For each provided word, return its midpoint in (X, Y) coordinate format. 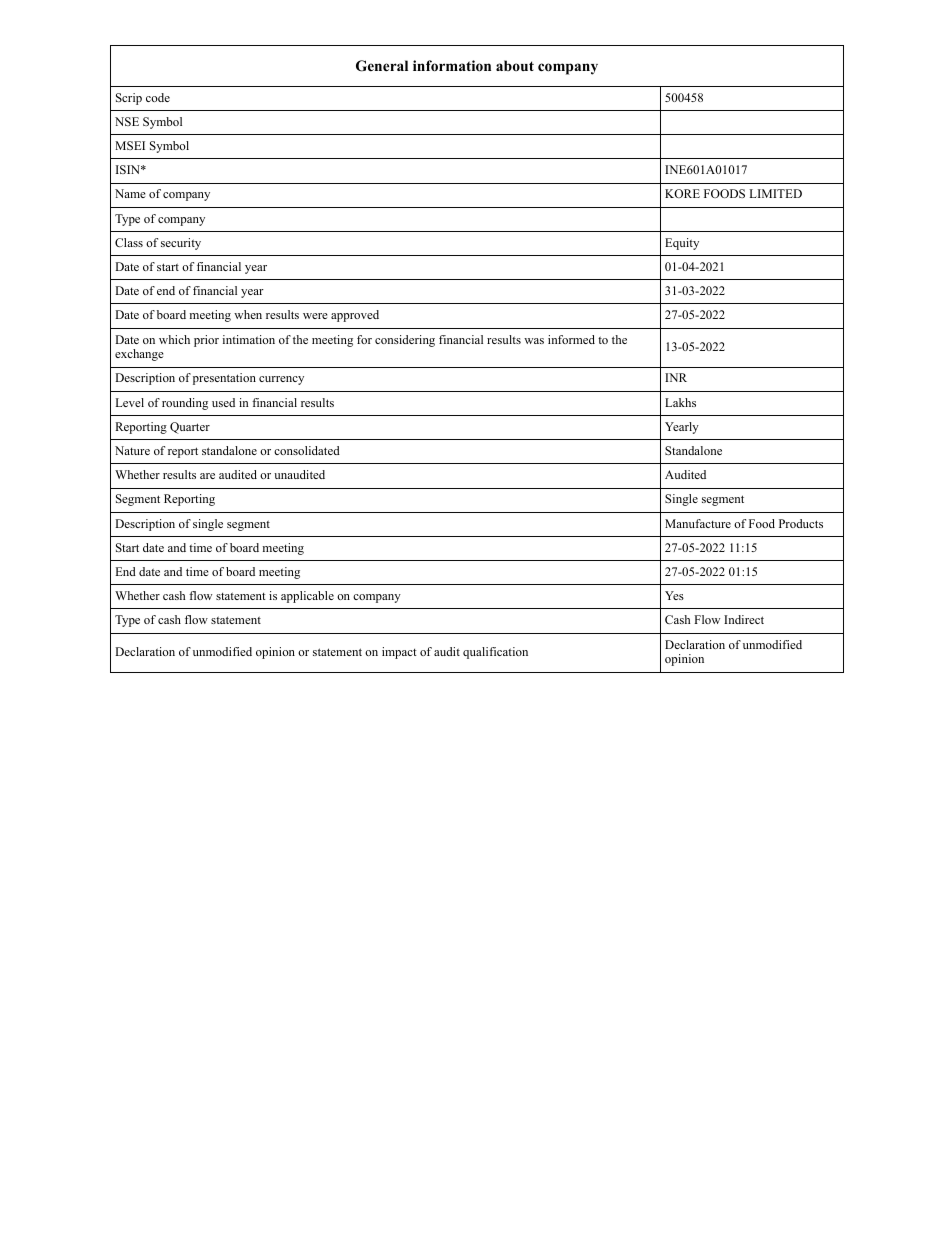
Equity (682, 244)
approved (355, 316)
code (158, 97)
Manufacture (698, 523)
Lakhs (680, 402)
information (452, 66)
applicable (307, 597)
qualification (495, 653)
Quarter (190, 428)
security (181, 244)
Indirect (744, 619)
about (515, 65)
